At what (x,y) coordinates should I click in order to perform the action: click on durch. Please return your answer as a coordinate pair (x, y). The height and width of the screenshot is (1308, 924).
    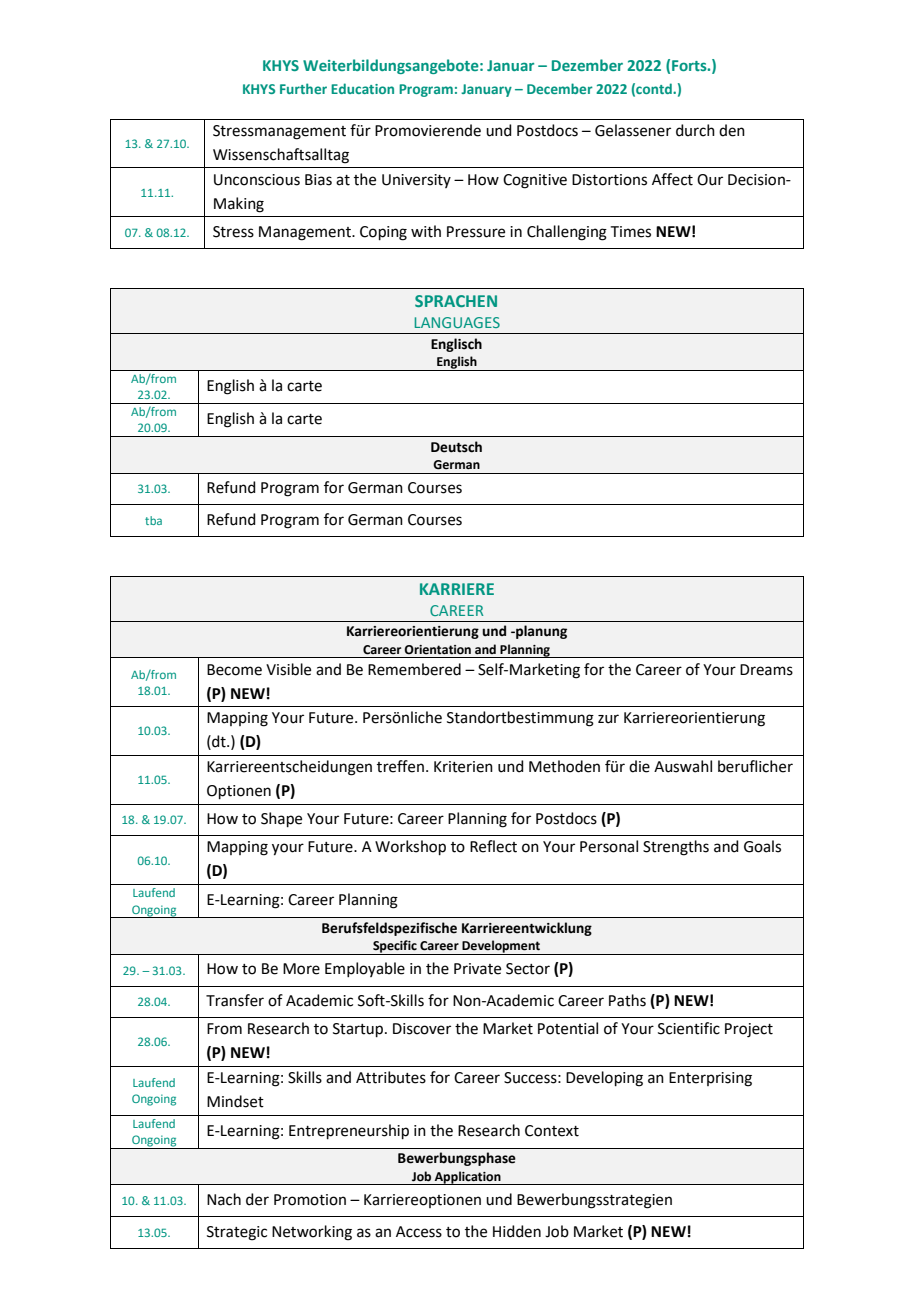
    Looking at the image, I should click on (695, 130).
